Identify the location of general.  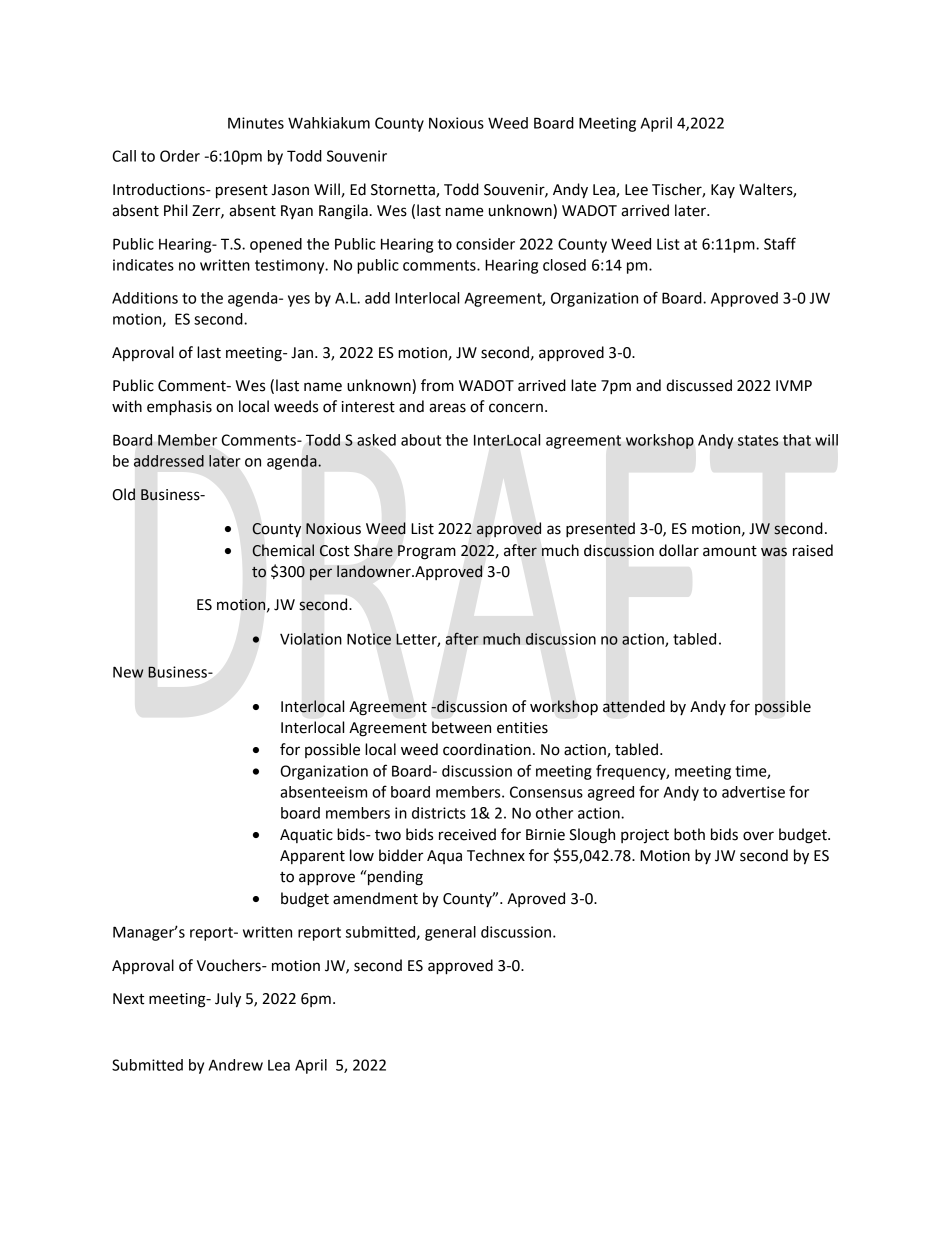
(450, 933).
